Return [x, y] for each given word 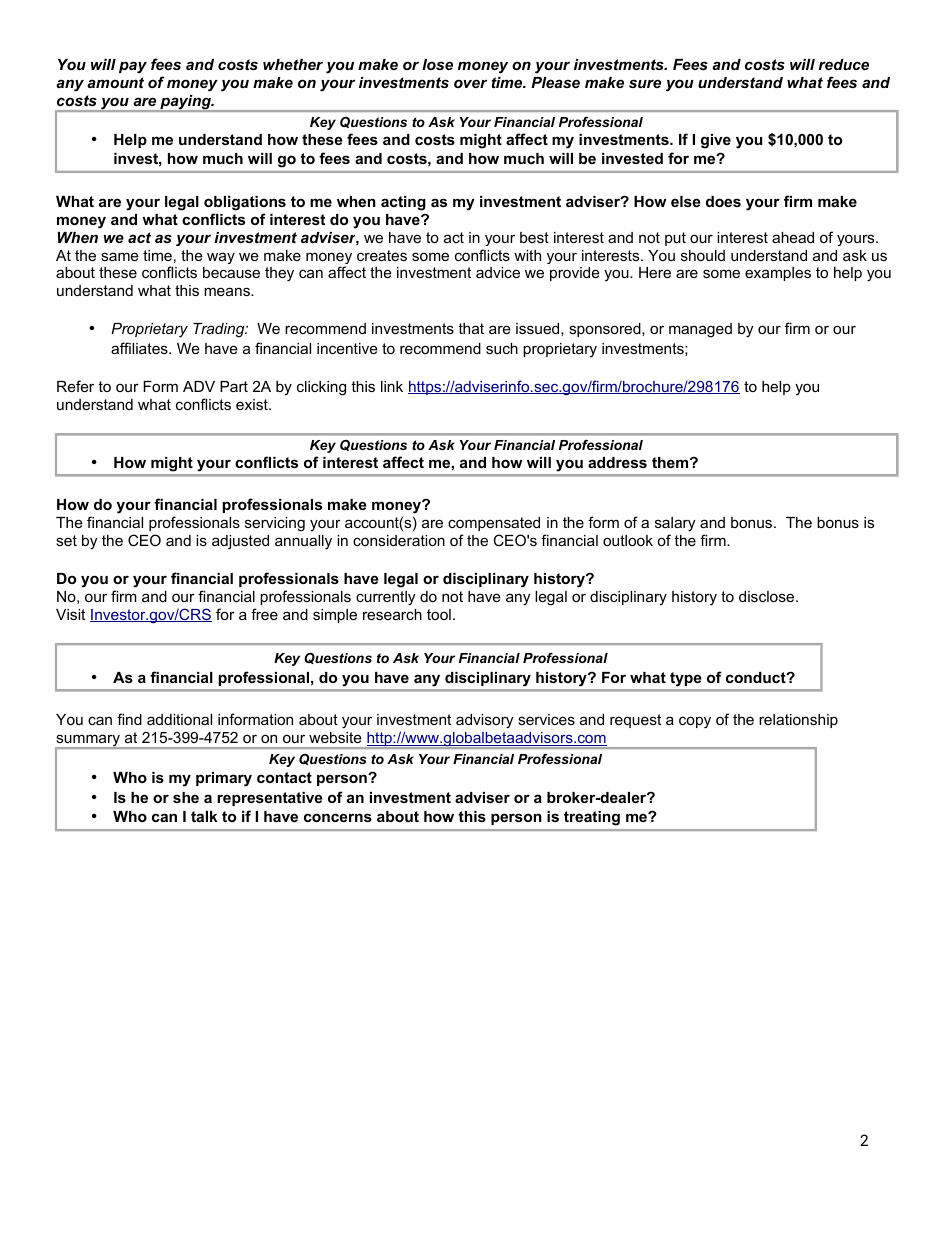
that [471, 328]
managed [700, 330]
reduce [844, 64]
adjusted [240, 542]
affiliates [140, 348]
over [470, 83]
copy [695, 722]
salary [675, 524]
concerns [338, 817]
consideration [399, 540]
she [186, 797]
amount [115, 82]
